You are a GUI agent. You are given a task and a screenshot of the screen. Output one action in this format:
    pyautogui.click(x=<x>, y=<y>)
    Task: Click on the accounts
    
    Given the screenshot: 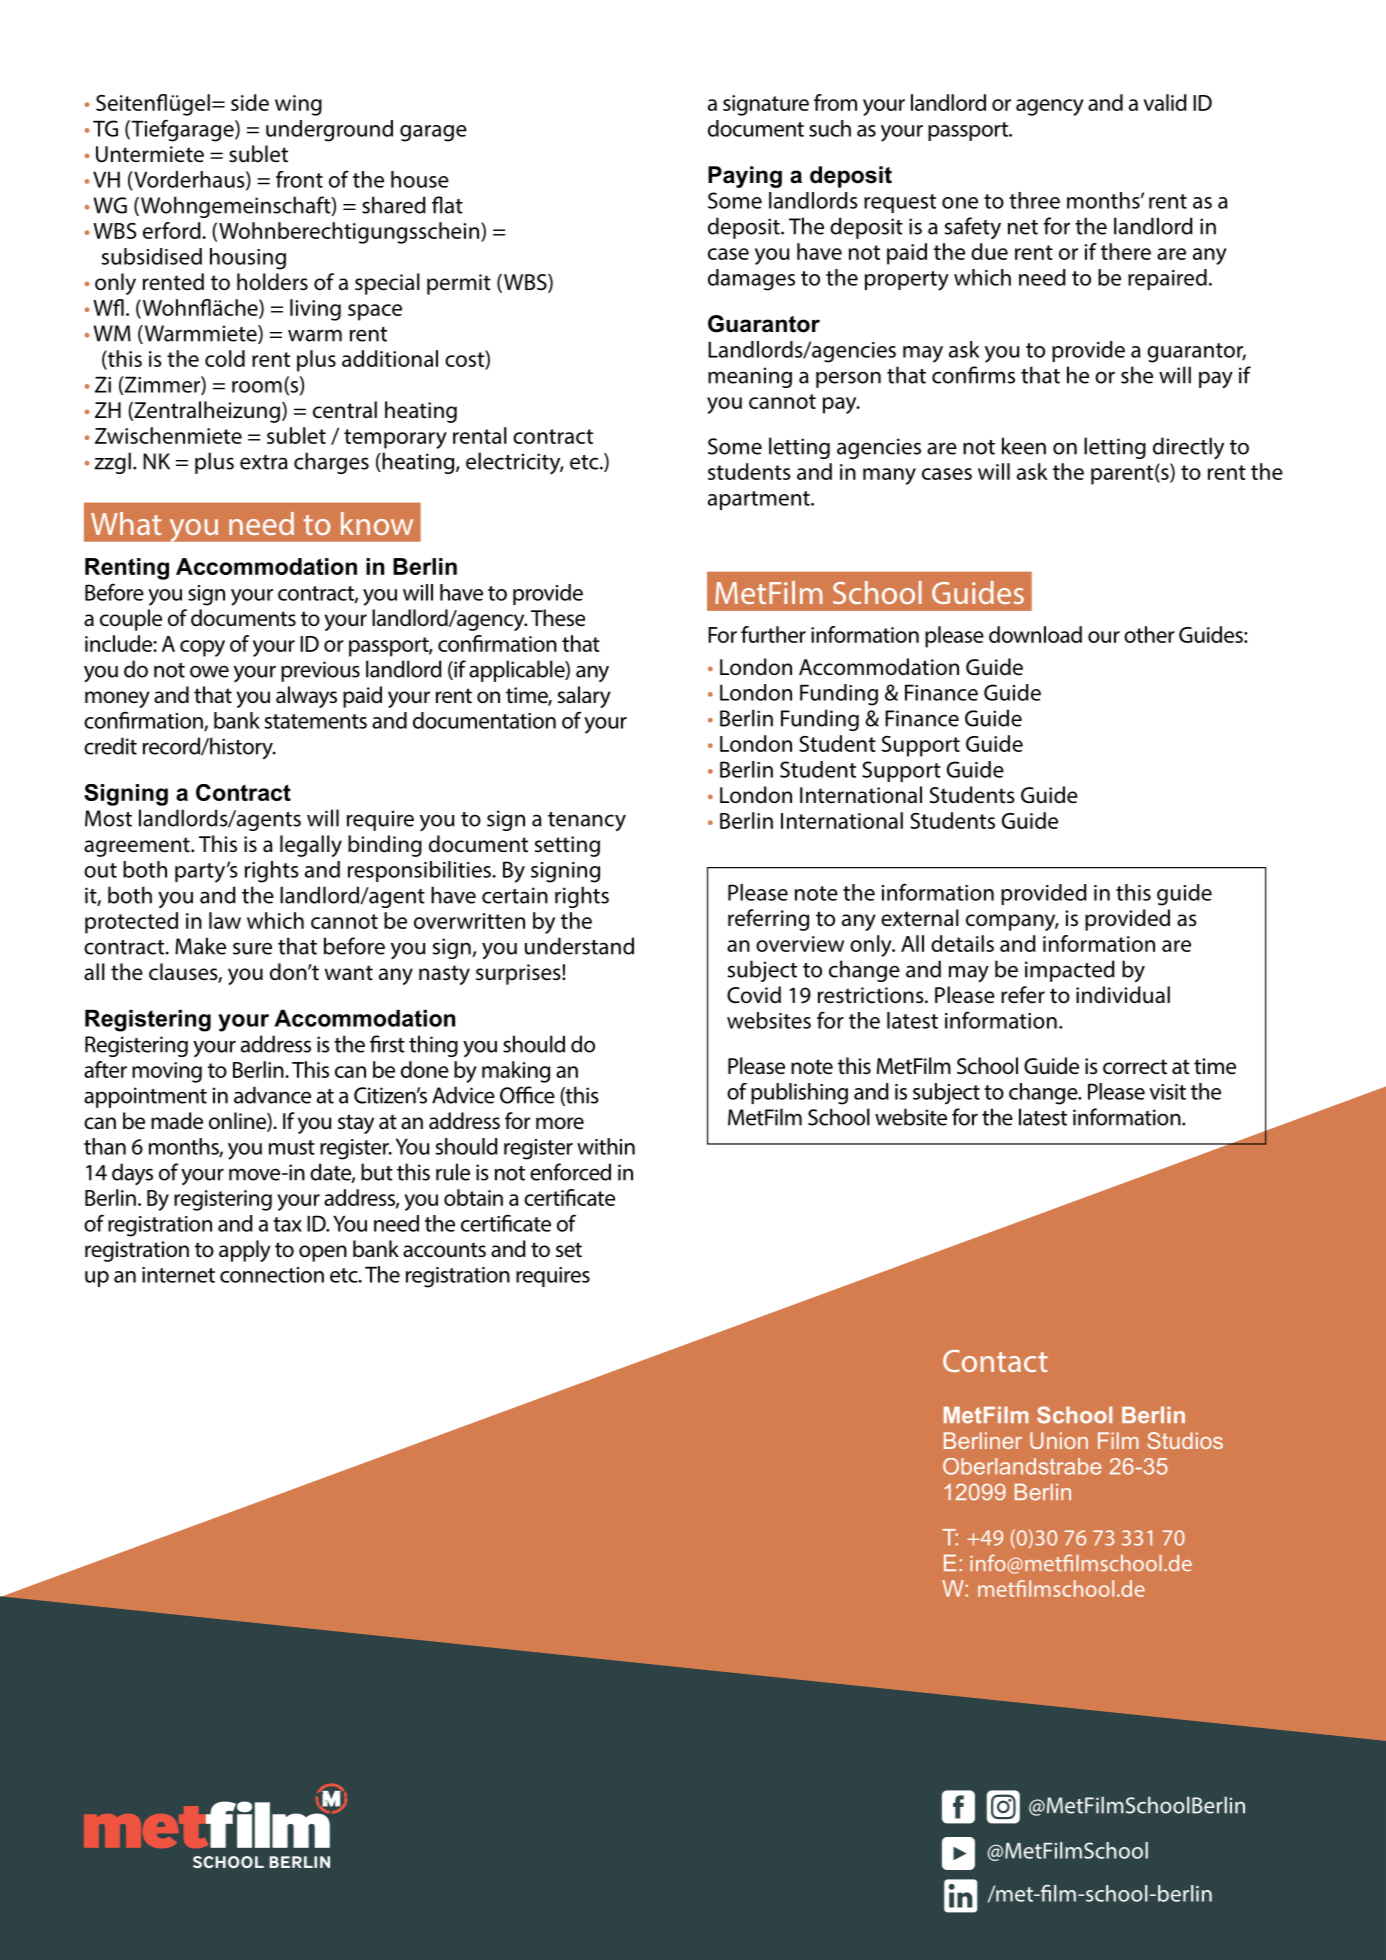 What is the action you would take?
    pyautogui.click(x=444, y=1250)
